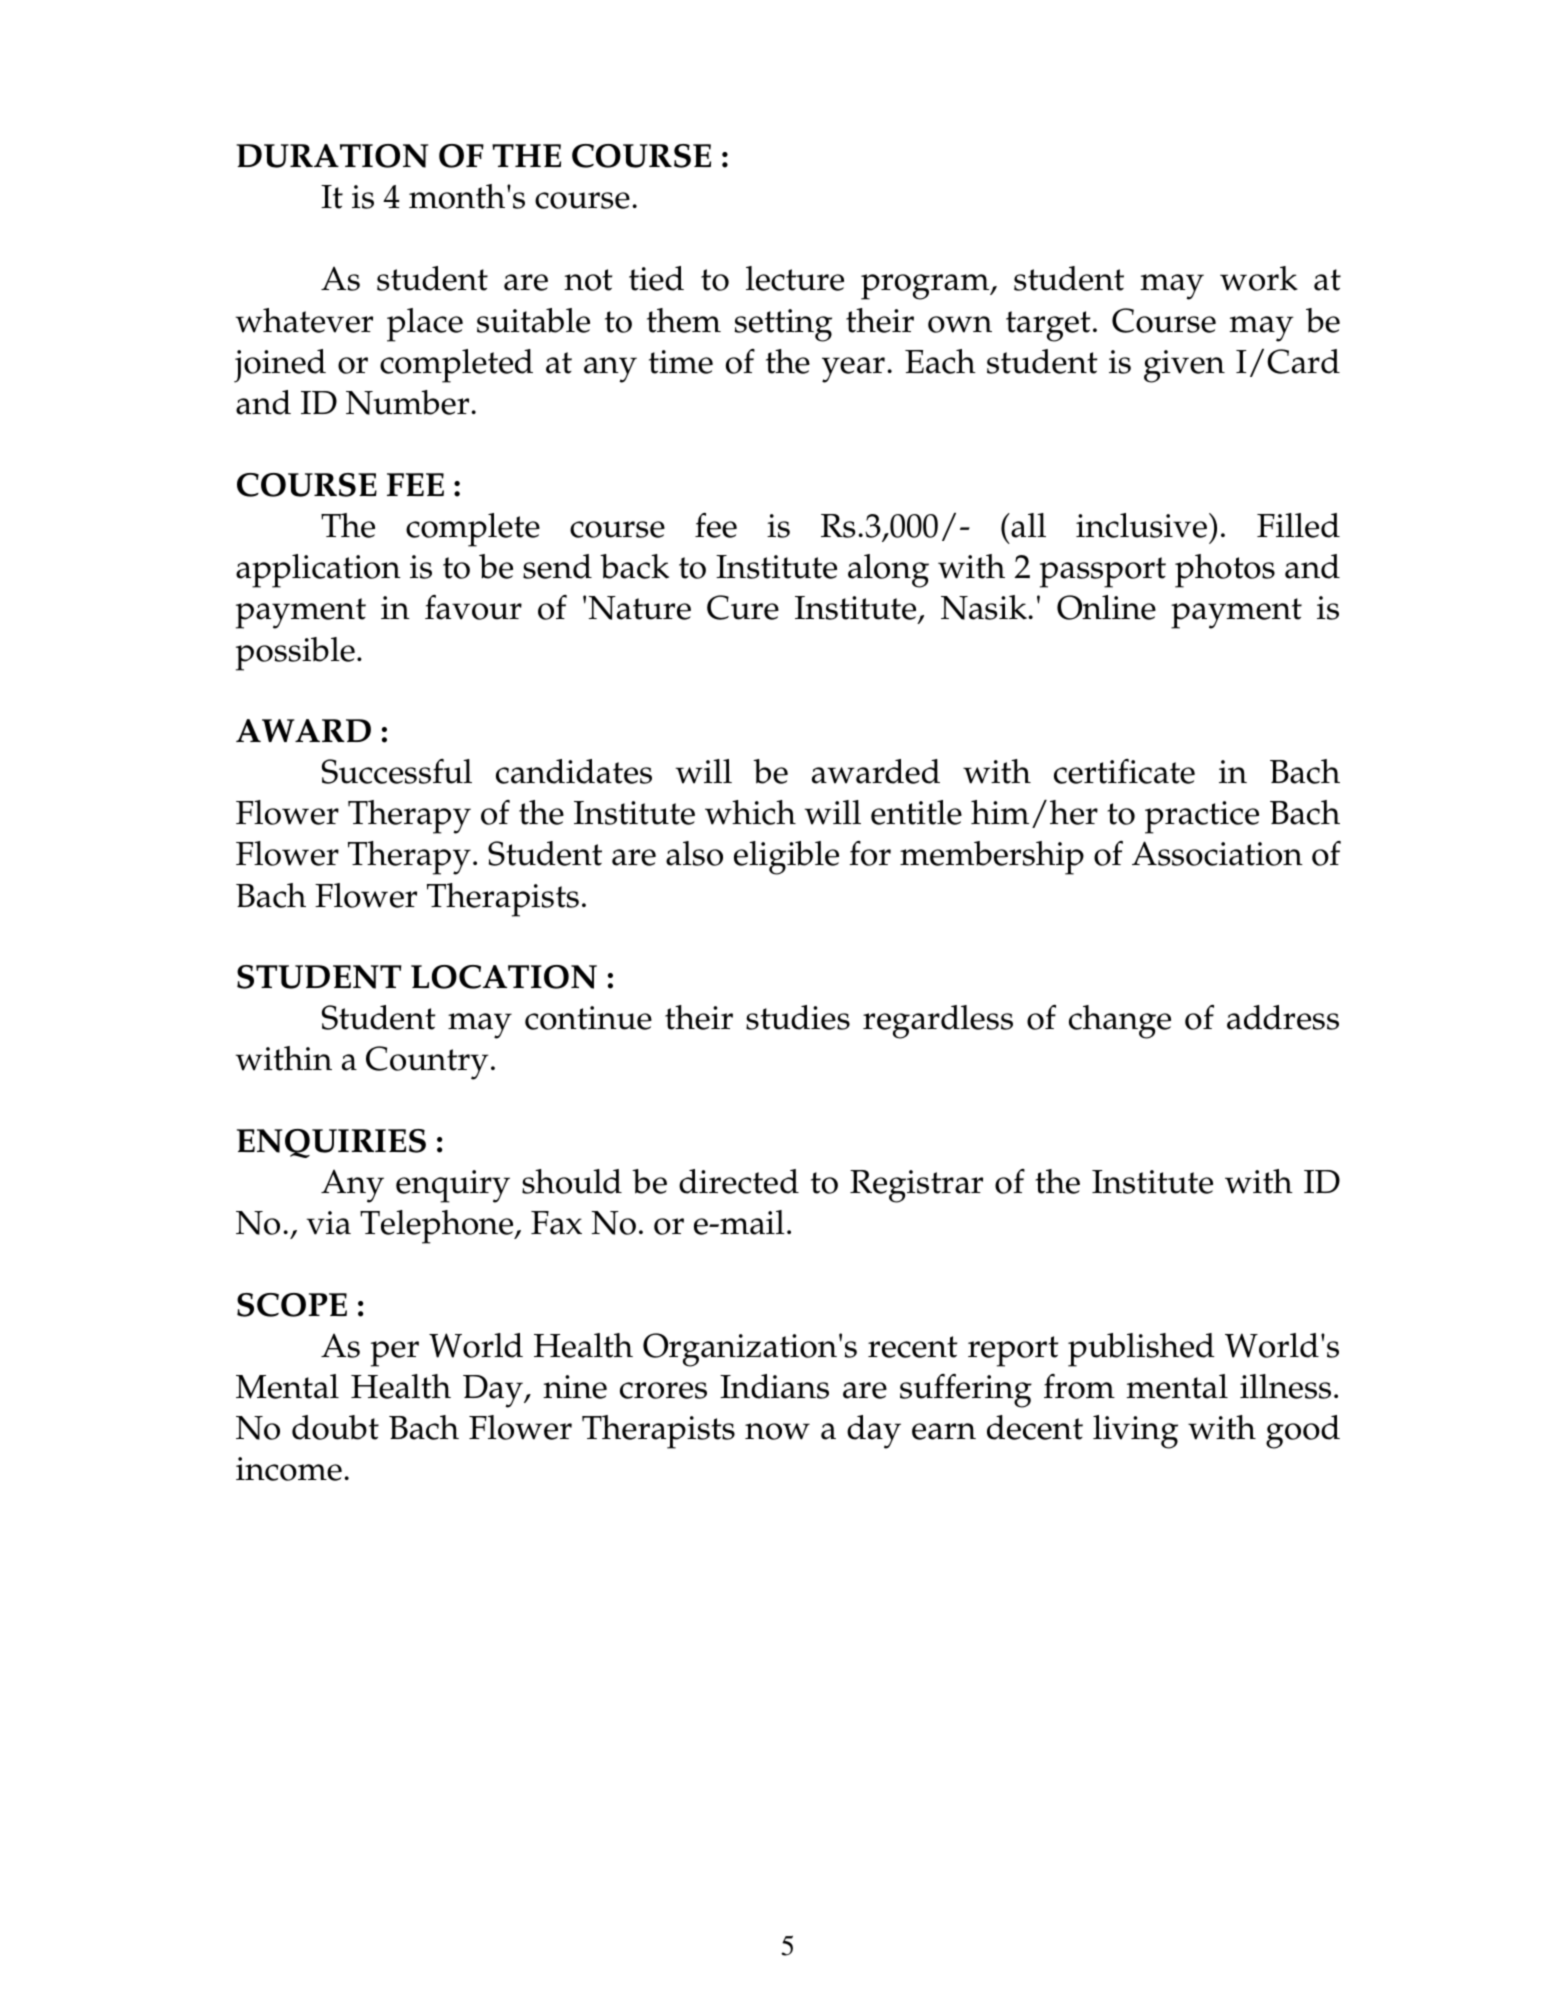 The height and width of the screenshot is (1994, 1541). Describe the element at coordinates (1259, 278) in the screenshot. I see `work` at that location.
